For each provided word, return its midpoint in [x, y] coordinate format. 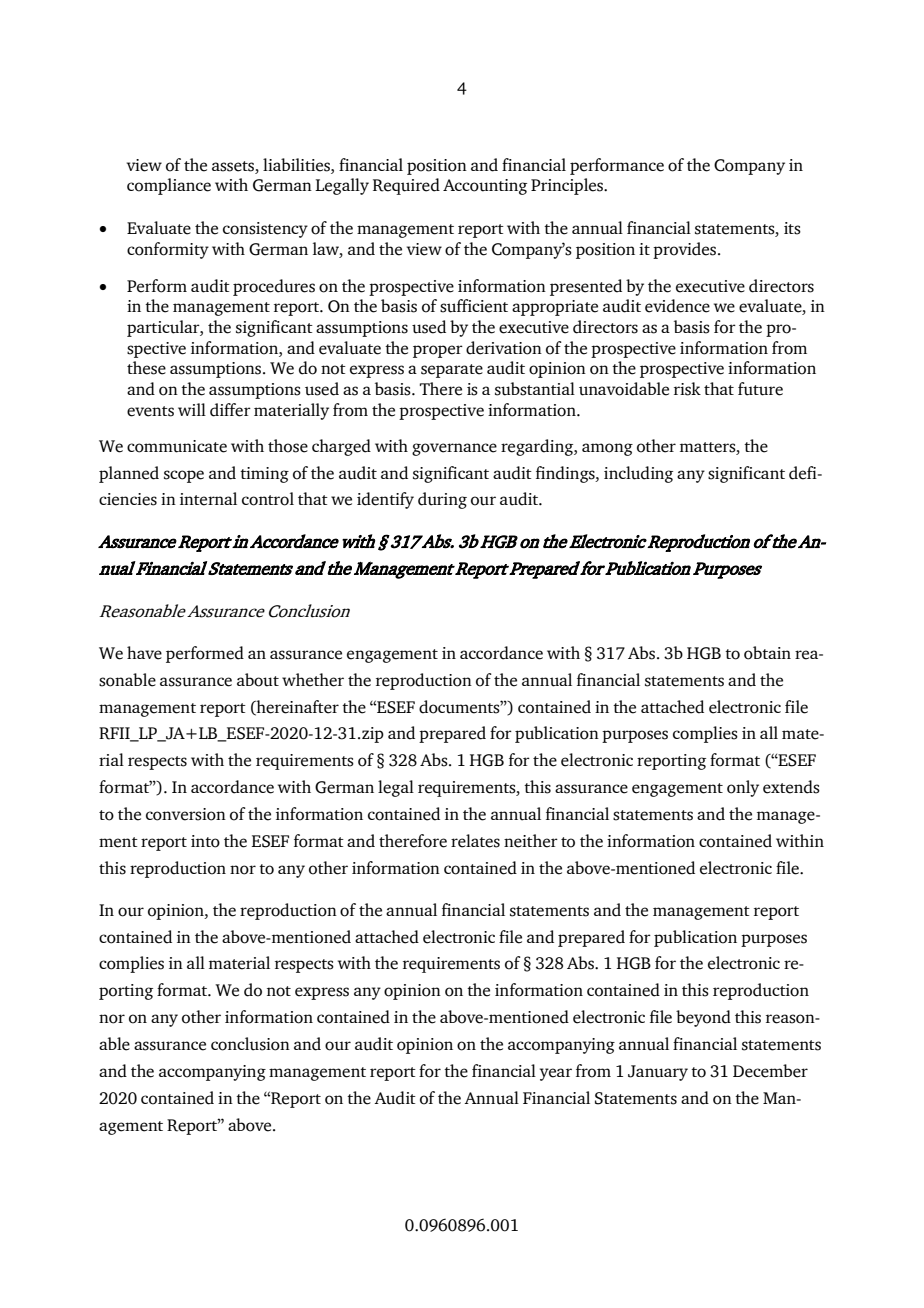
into [205, 841]
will [192, 409]
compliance [169, 186]
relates [475, 841]
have [144, 653]
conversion [186, 814]
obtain [767, 653]
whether [313, 680]
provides [686, 250]
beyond [703, 1018]
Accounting [485, 187]
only [743, 788]
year [556, 1074]
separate [452, 371]
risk [687, 389]
